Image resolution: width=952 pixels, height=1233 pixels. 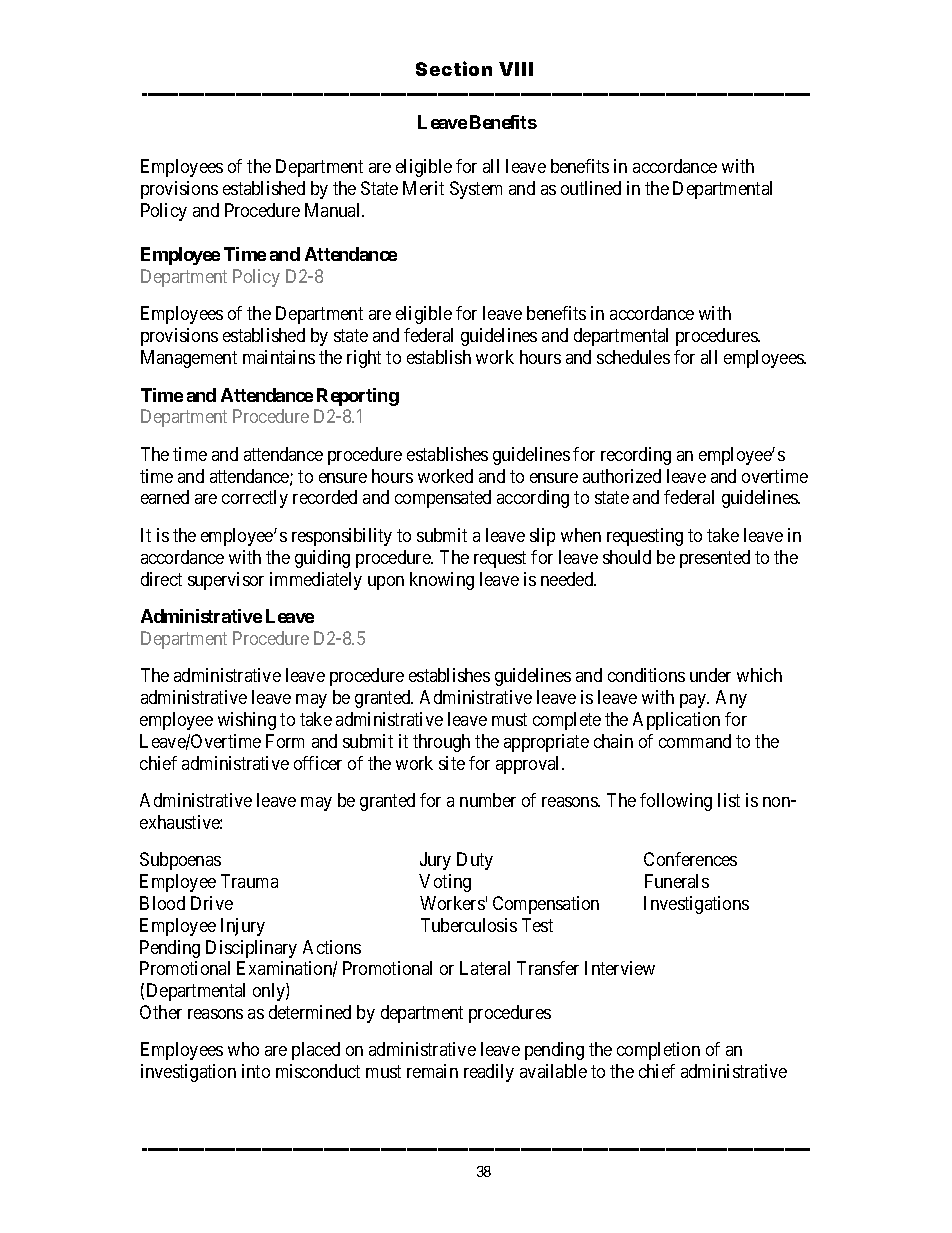 What do you see at coordinates (226, 581) in the document?
I see `supervisor` at bounding box center [226, 581].
